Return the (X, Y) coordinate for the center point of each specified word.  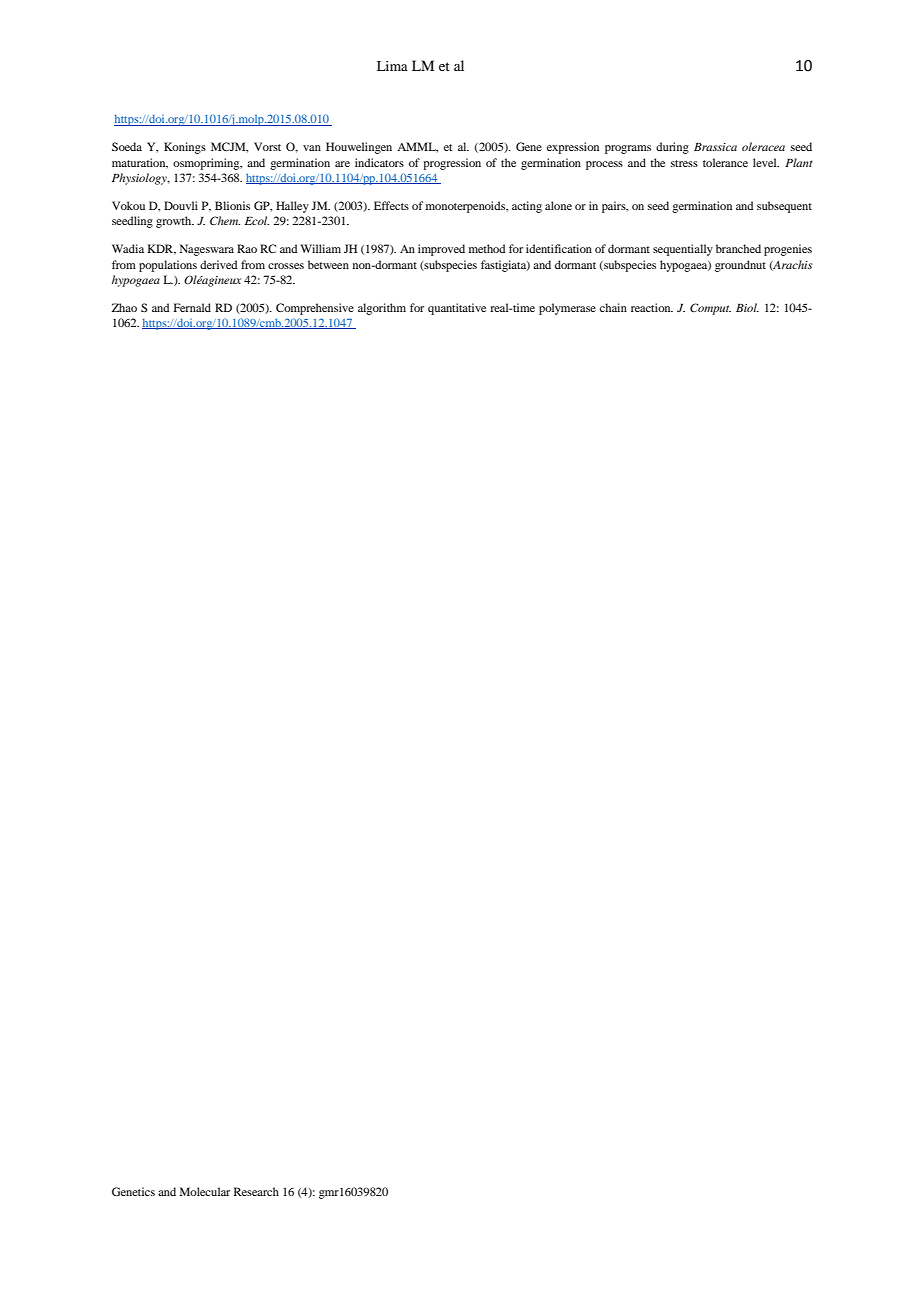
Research (256, 1191)
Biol (747, 307)
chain (613, 307)
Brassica (715, 147)
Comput (710, 309)
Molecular (205, 1191)
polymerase (567, 309)
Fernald (192, 307)
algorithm (382, 309)
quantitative (457, 309)
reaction (652, 307)
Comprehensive (315, 309)
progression (452, 164)
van (312, 148)
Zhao (124, 307)
